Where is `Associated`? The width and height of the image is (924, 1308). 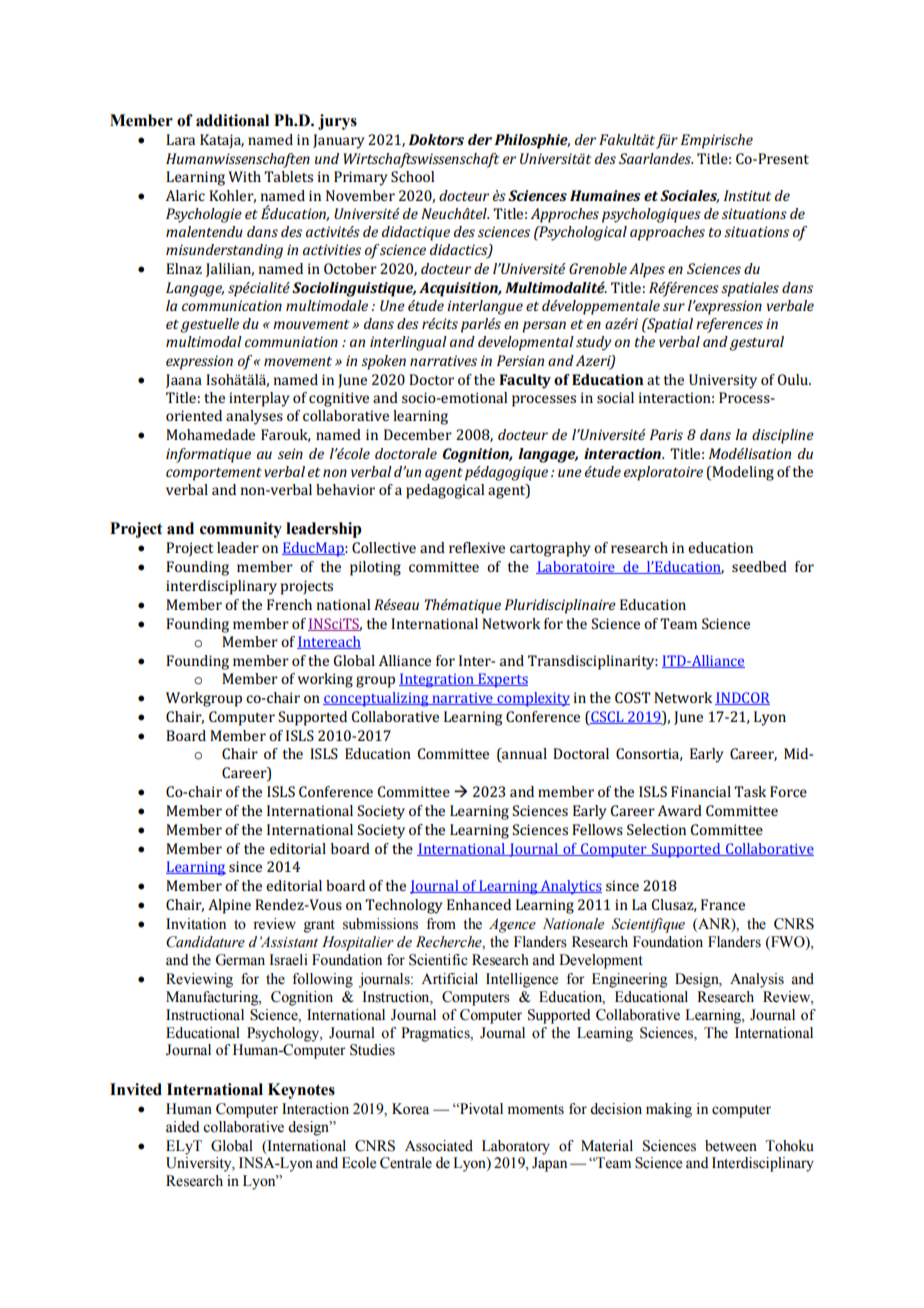 Associated is located at coordinates (439, 1146).
